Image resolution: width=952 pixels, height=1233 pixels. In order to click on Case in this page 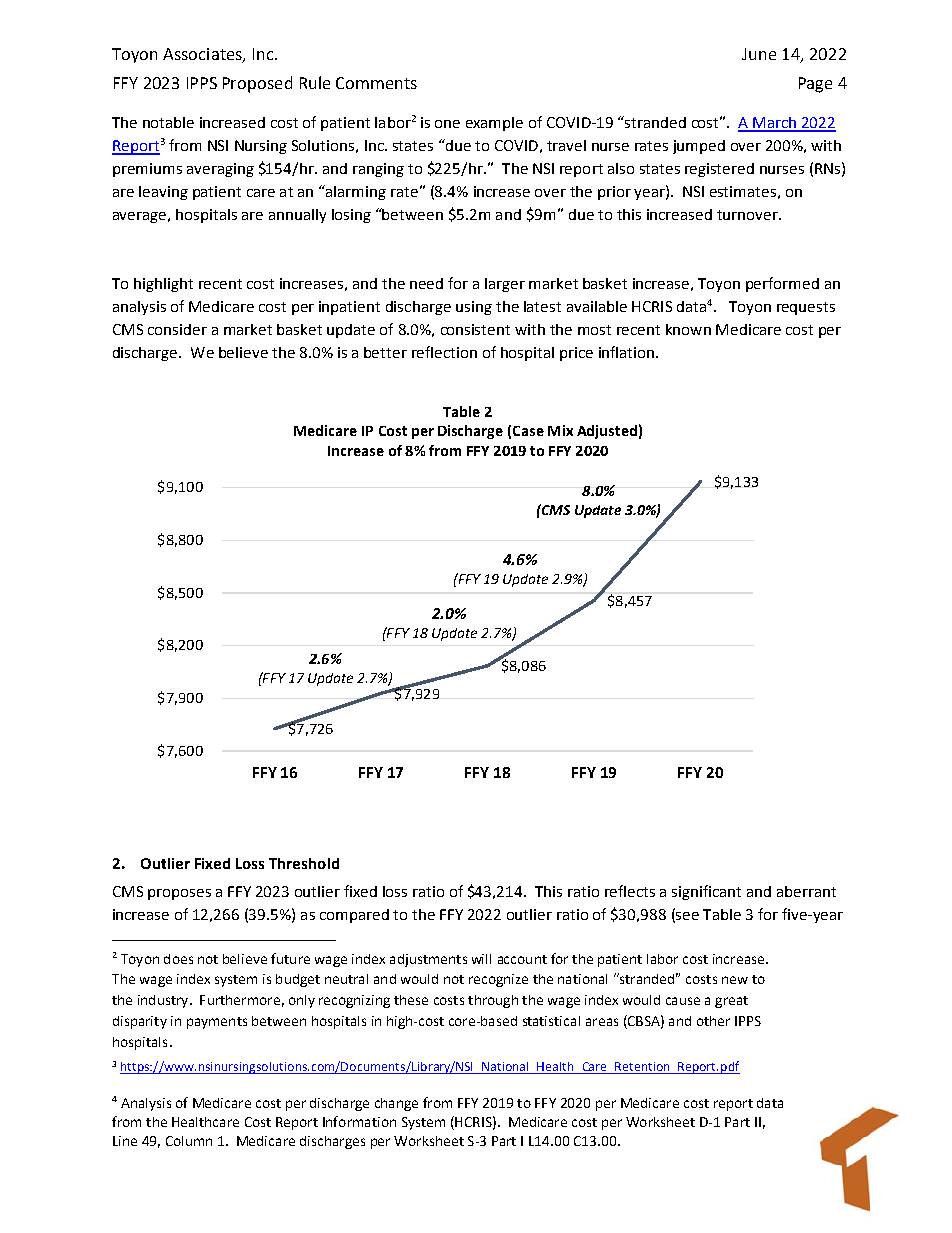, I will do `click(528, 431)`.
